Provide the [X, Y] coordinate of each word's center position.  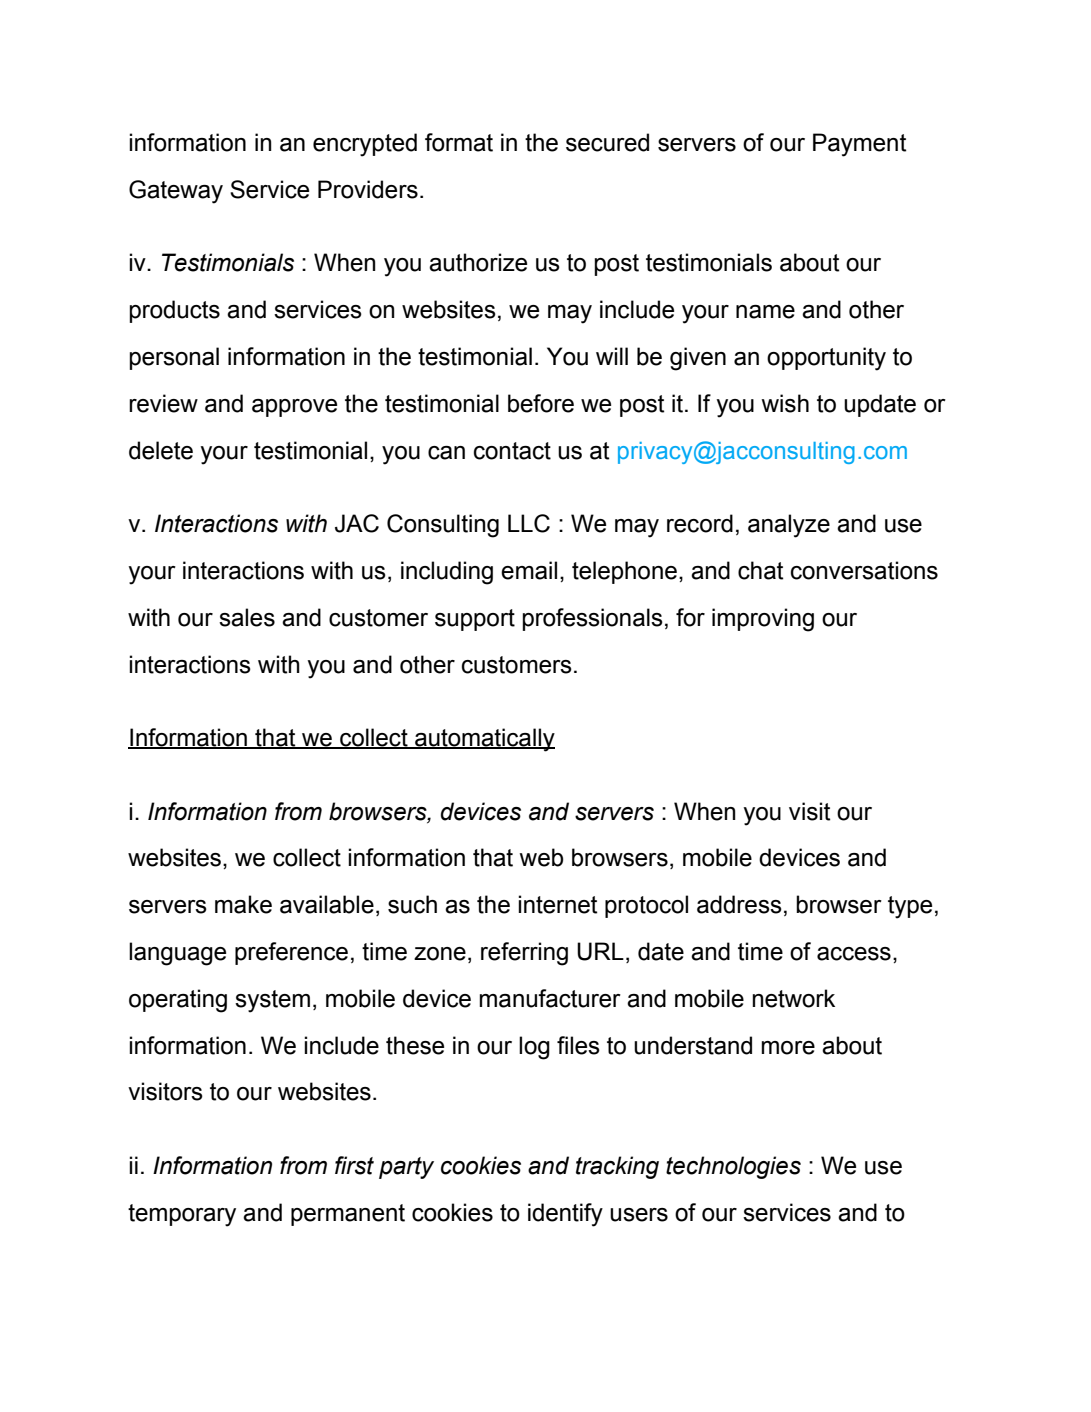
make [243, 904]
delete [161, 450]
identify [565, 1215]
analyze [789, 526]
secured [607, 142]
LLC [529, 523]
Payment [859, 145]
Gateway [176, 192]
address [739, 904]
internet [557, 904]
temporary [182, 1215]
